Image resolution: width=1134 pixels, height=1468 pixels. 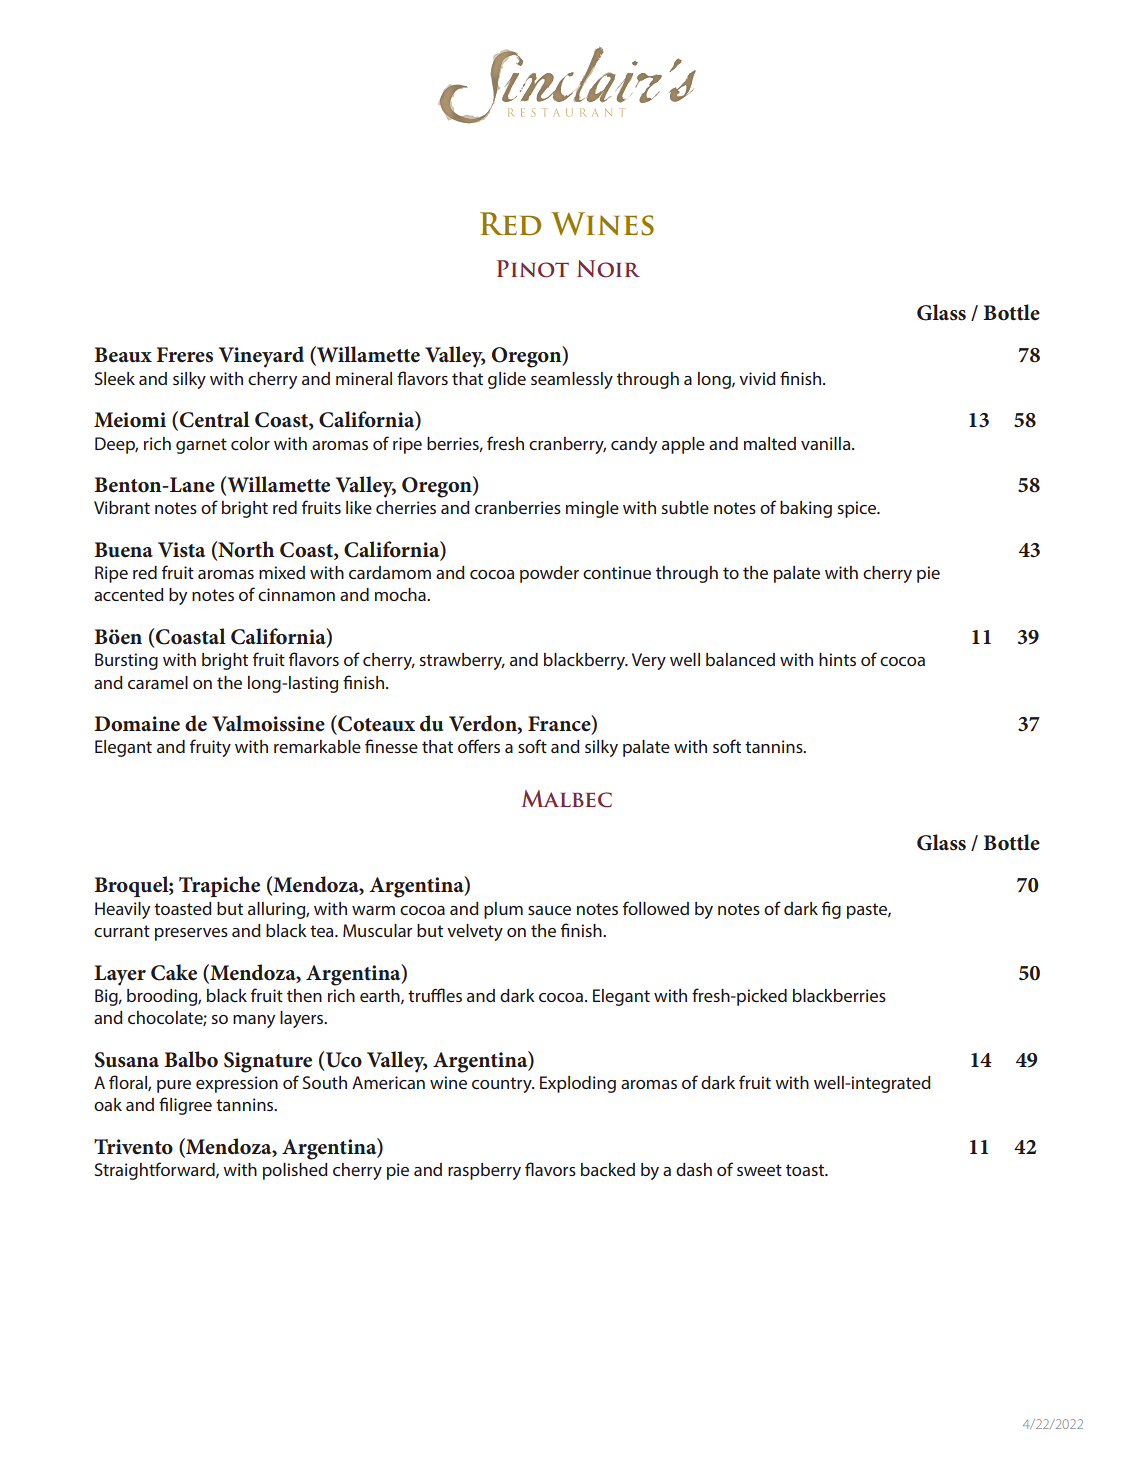 What do you see at coordinates (122, 910) in the page?
I see `Heavily` at bounding box center [122, 910].
